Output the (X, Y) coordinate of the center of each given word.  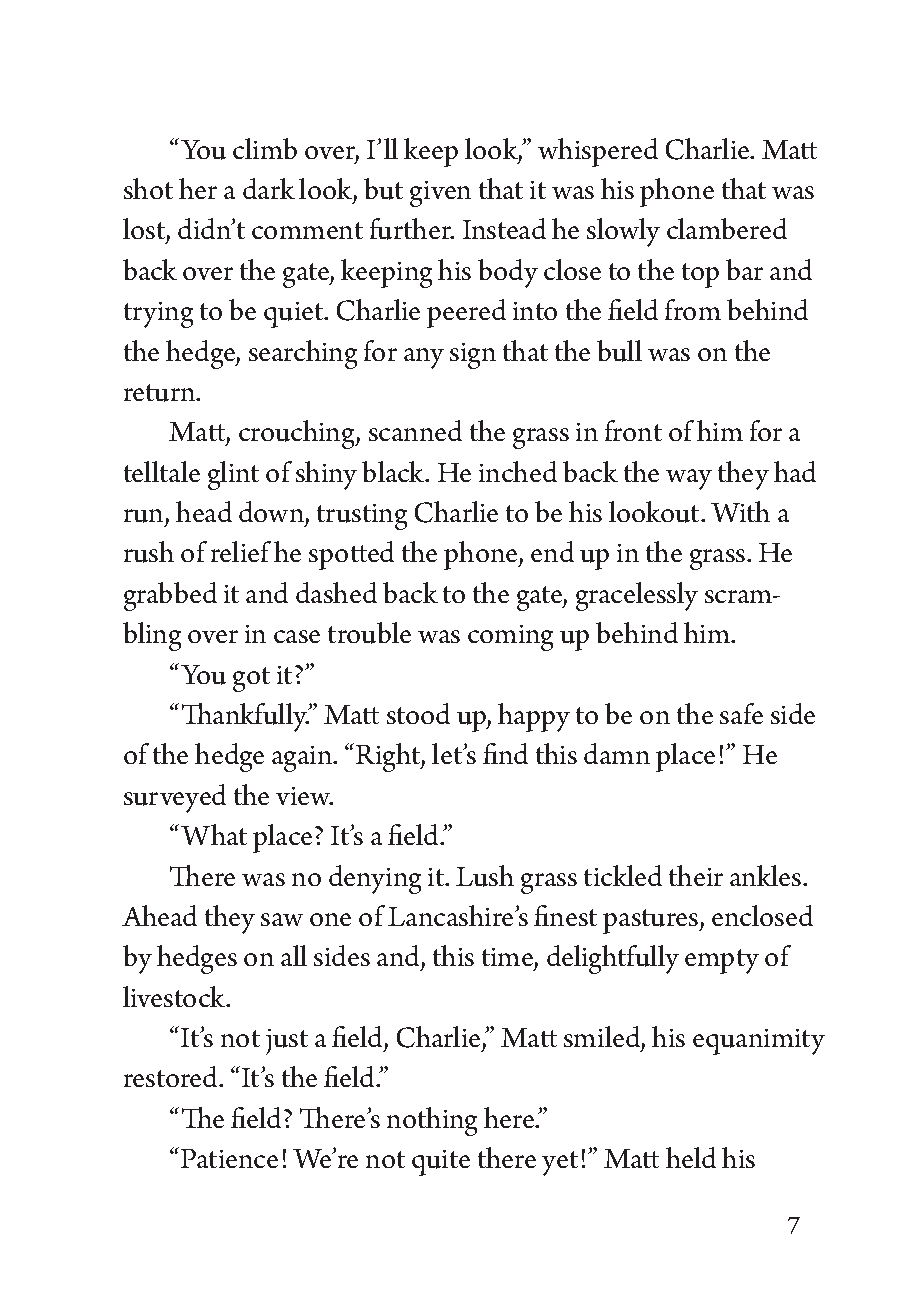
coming (510, 638)
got (251, 679)
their (696, 875)
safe (741, 713)
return (161, 393)
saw (282, 919)
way (689, 479)
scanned (415, 430)
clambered (727, 228)
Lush (485, 876)
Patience (229, 1158)
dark (269, 188)
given (440, 194)
